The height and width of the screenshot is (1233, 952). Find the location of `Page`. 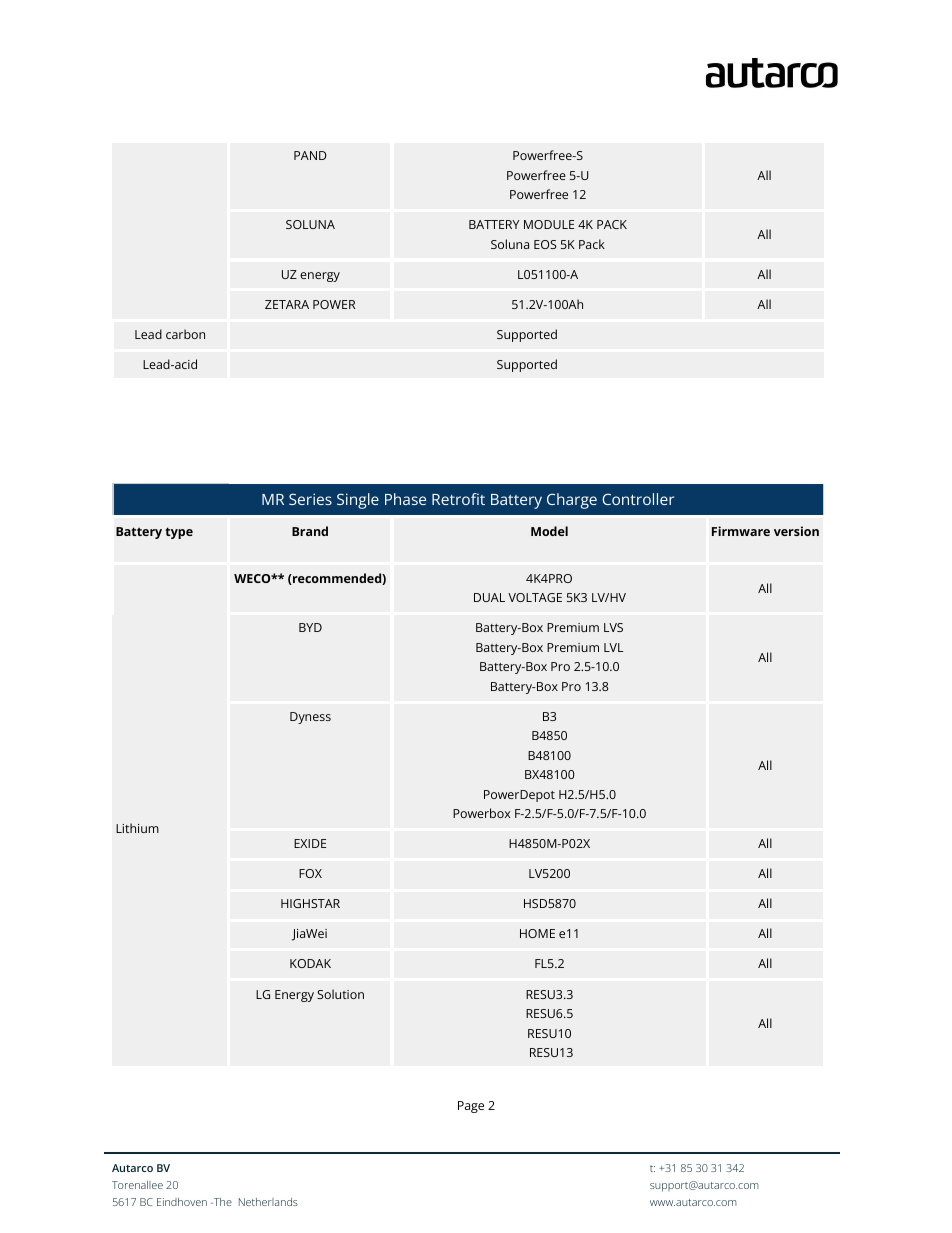

Page is located at coordinates (471, 1107).
